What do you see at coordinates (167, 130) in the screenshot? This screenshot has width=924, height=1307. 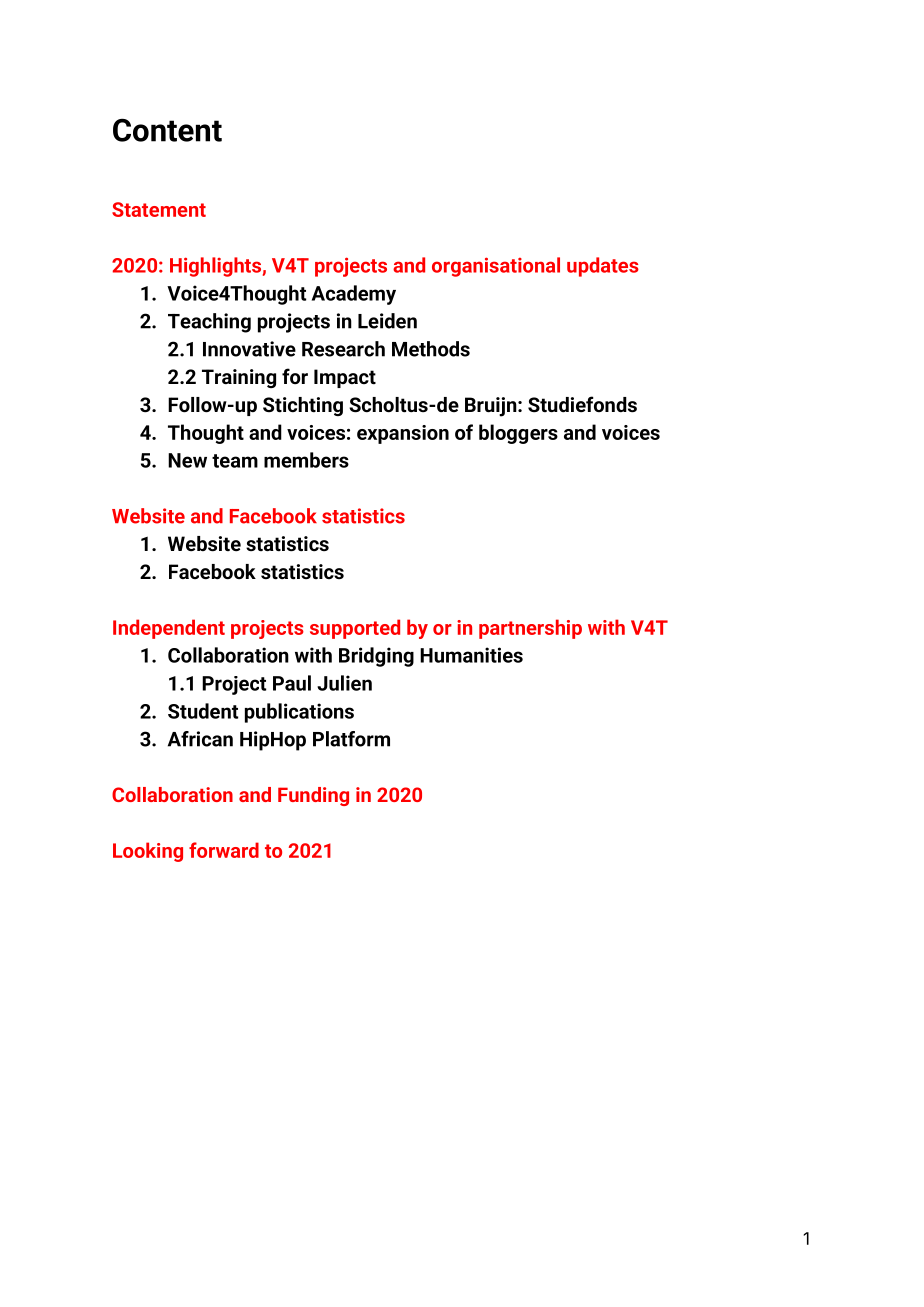 I see `Content` at bounding box center [167, 130].
